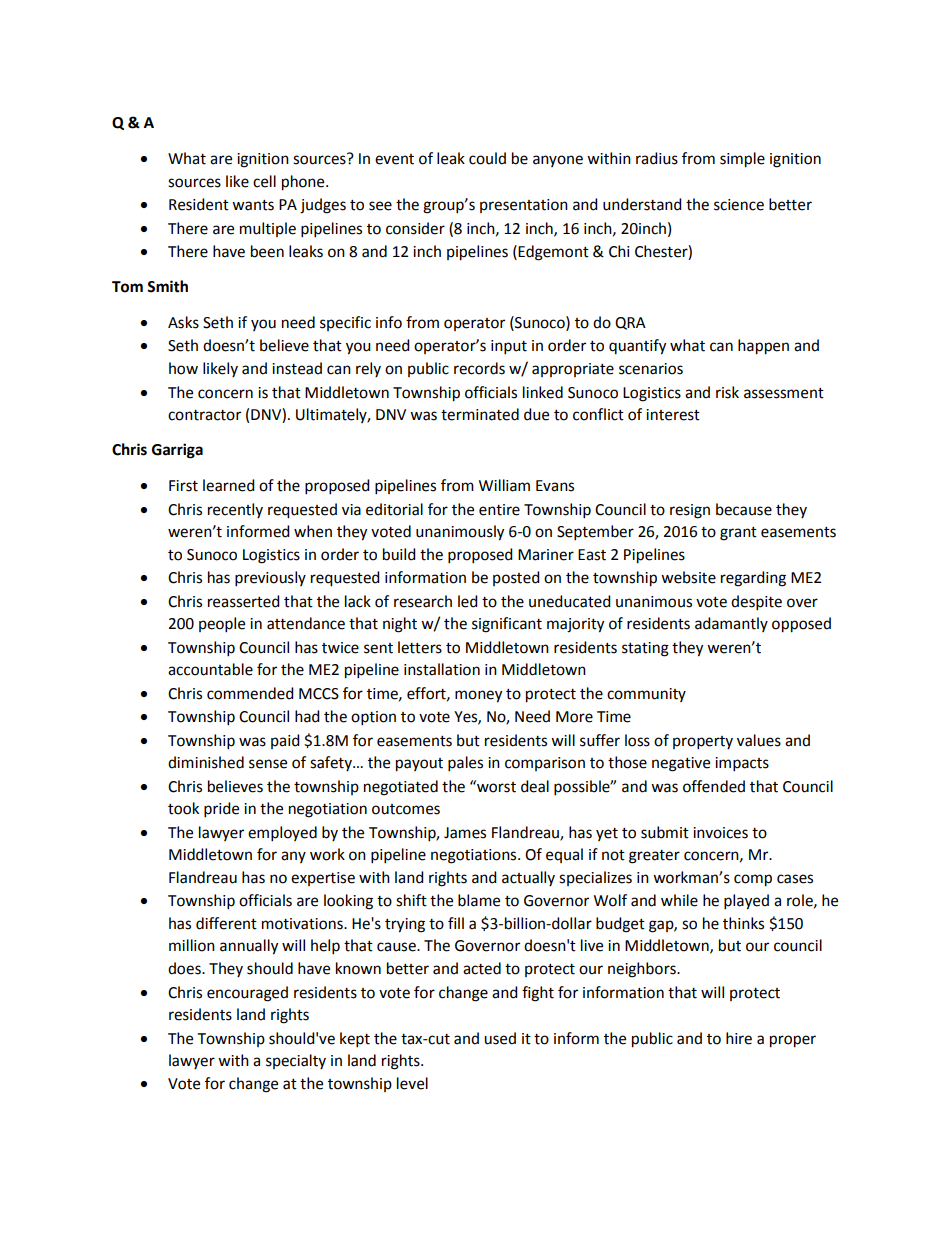 This document has height=1233, width=952. What do you see at coordinates (465, 764) in the document?
I see `pales` at bounding box center [465, 764].
